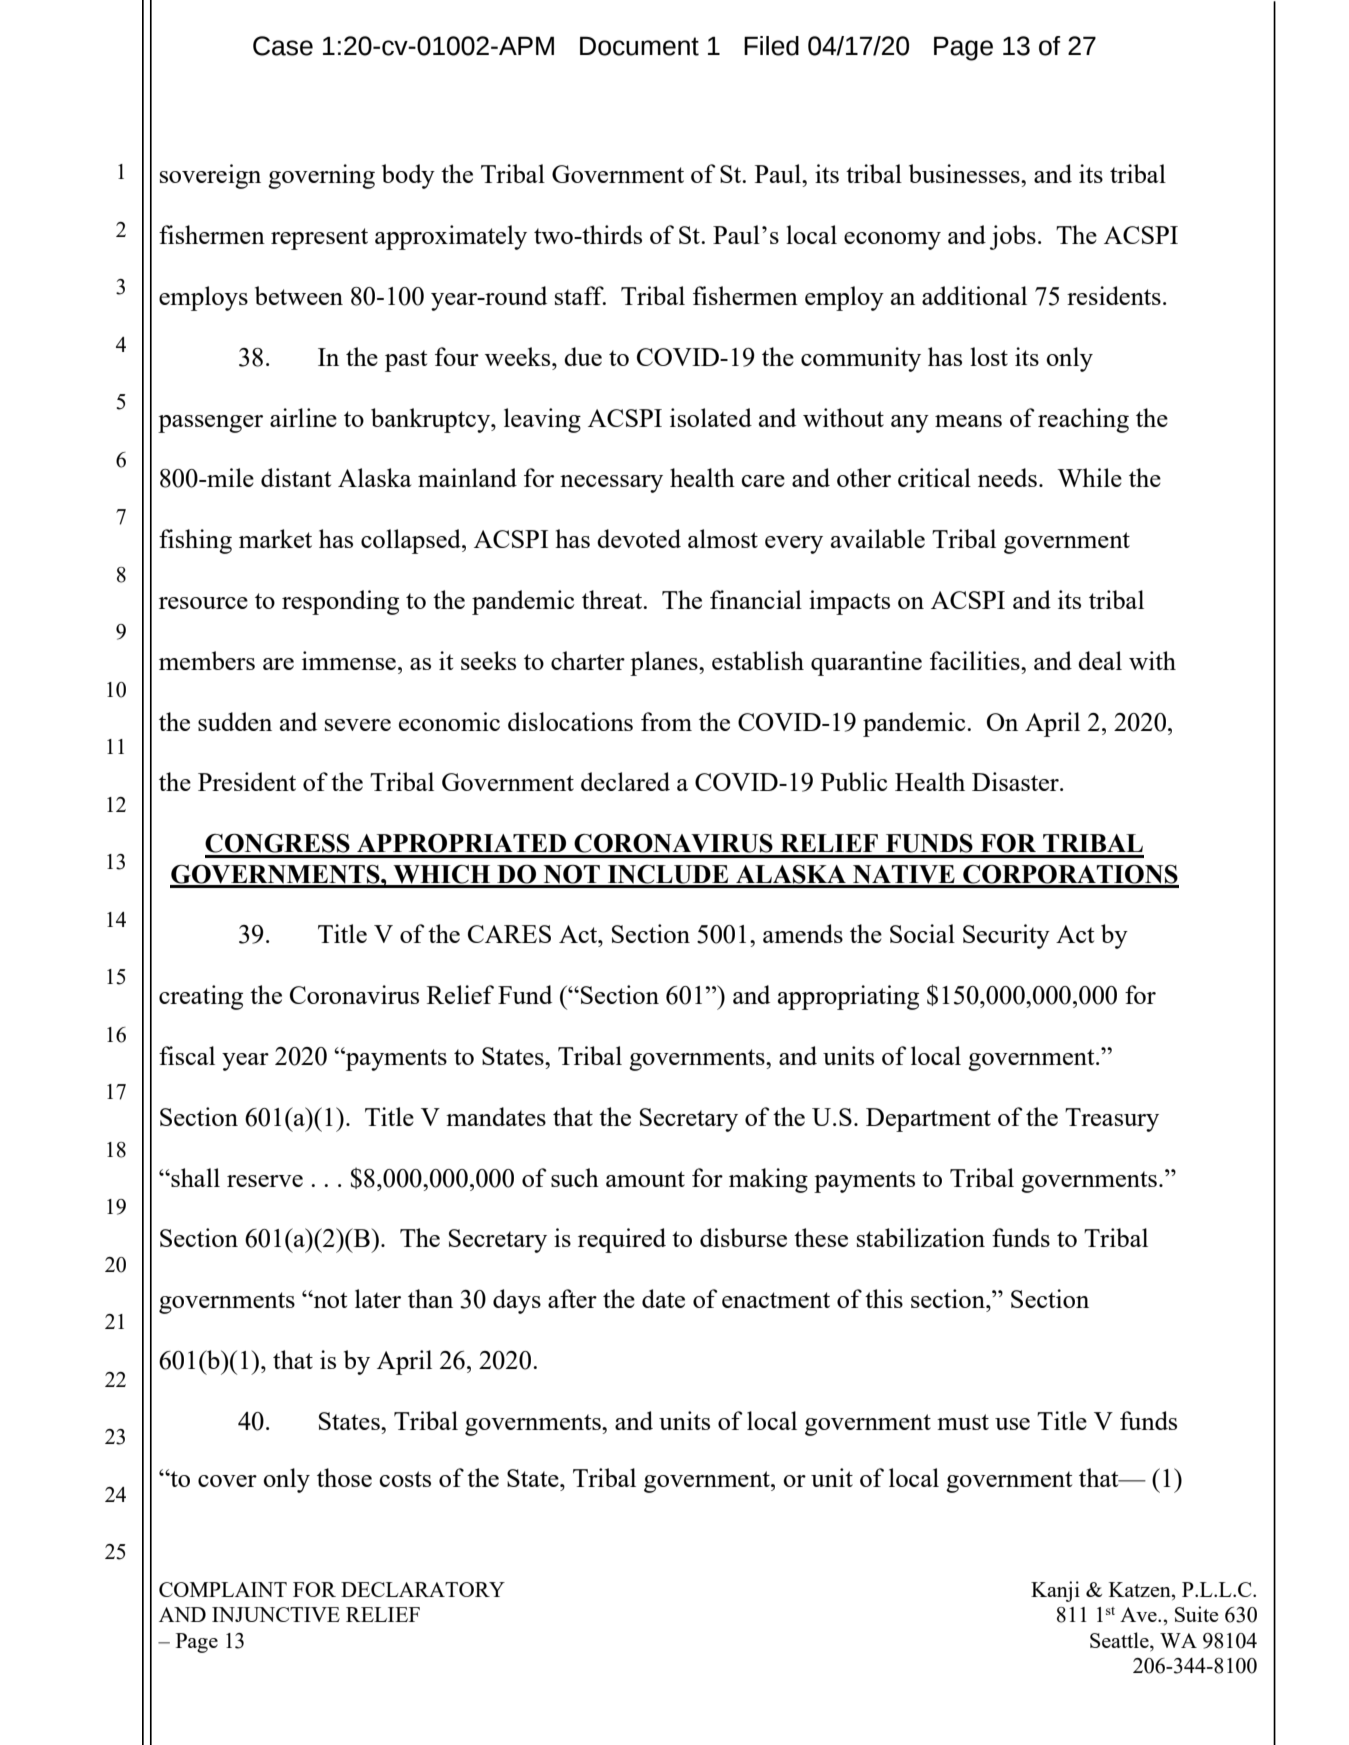 Image resolution: width=1349 pixels, height=1745 pixels. What do you see at coordinates (639, 46) in the screenshot?
I see `Document` at bounding box center [639, 46].
